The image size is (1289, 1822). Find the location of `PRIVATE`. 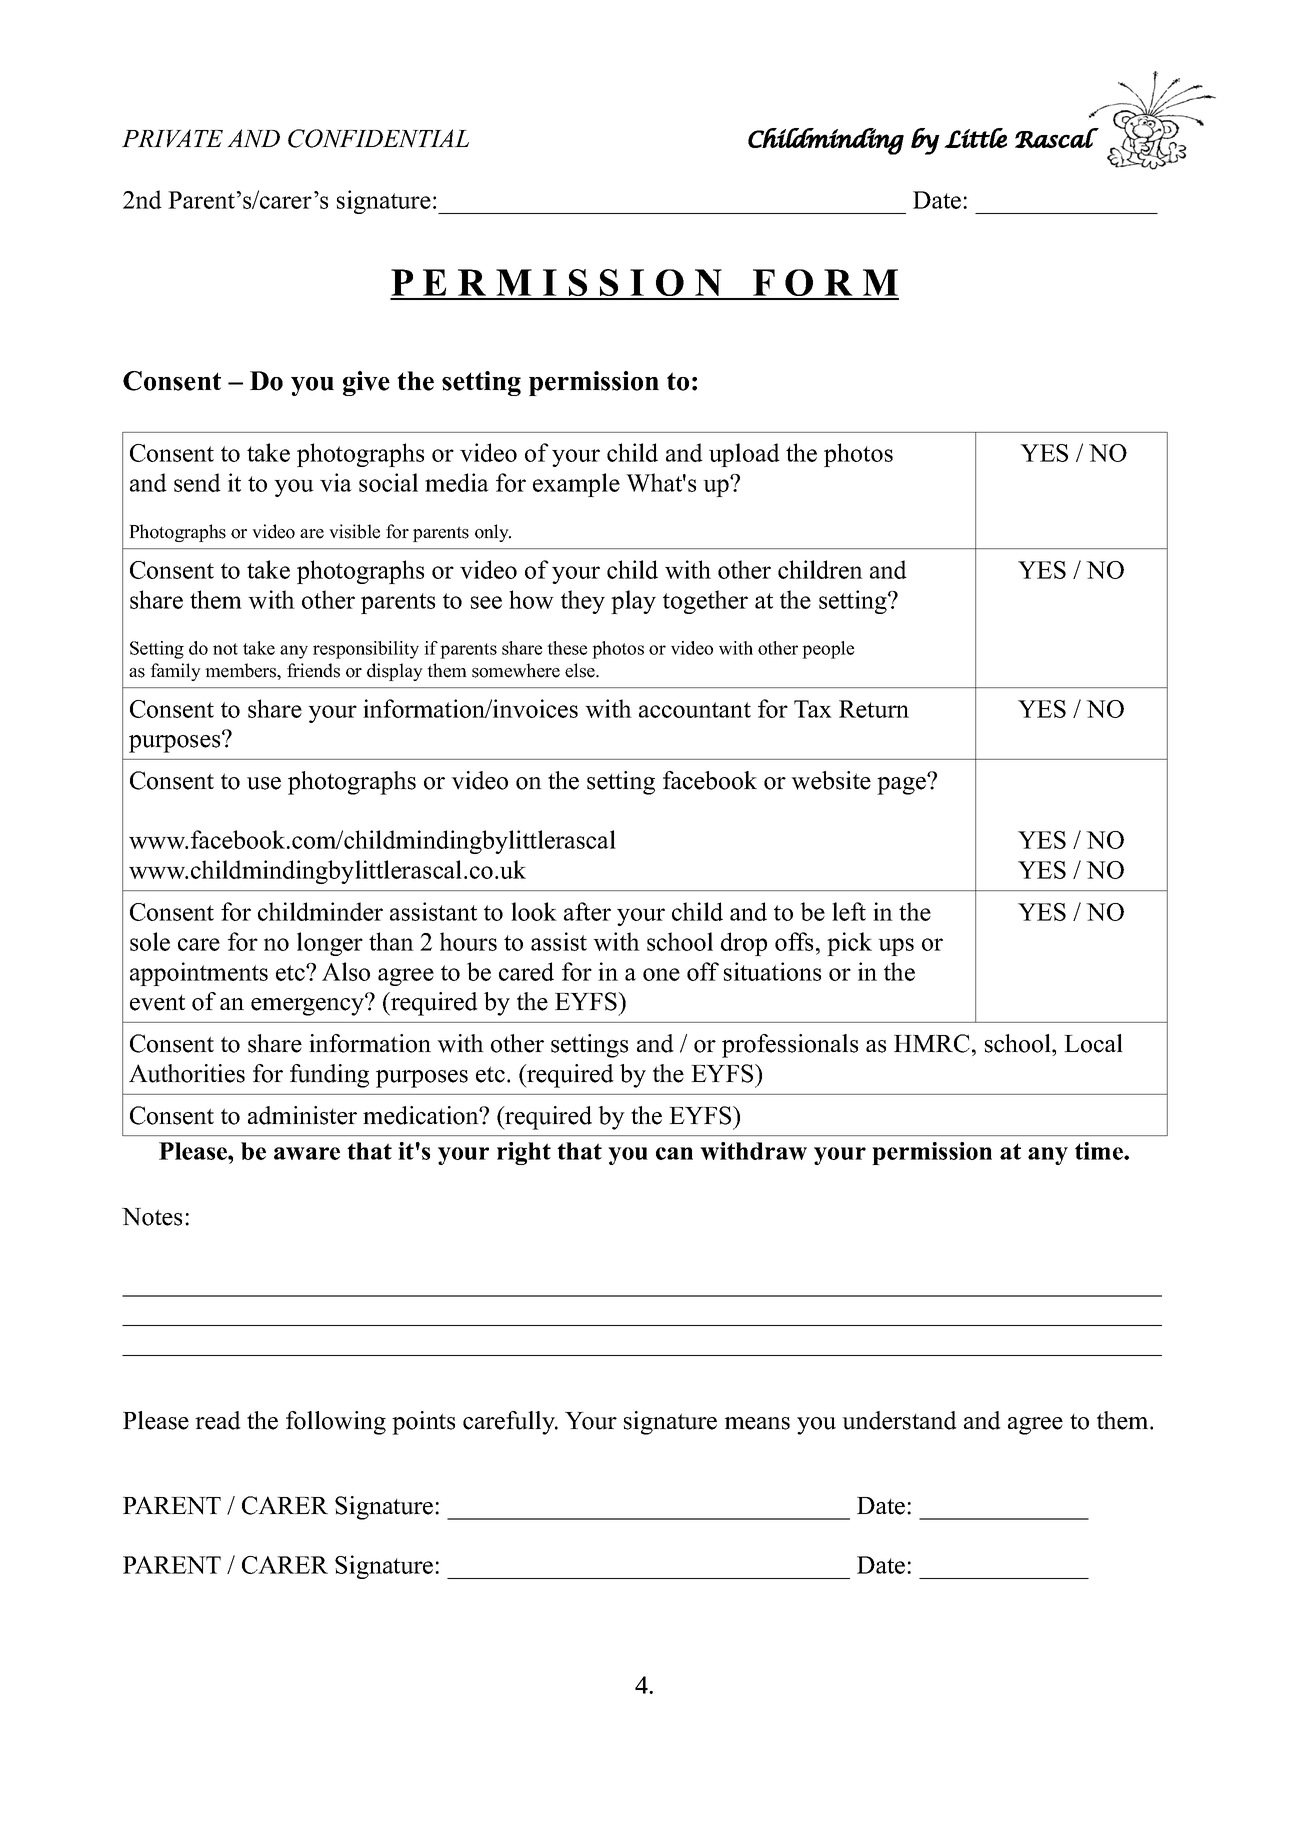

PRIVATE is located at coordinates (172, 138).
